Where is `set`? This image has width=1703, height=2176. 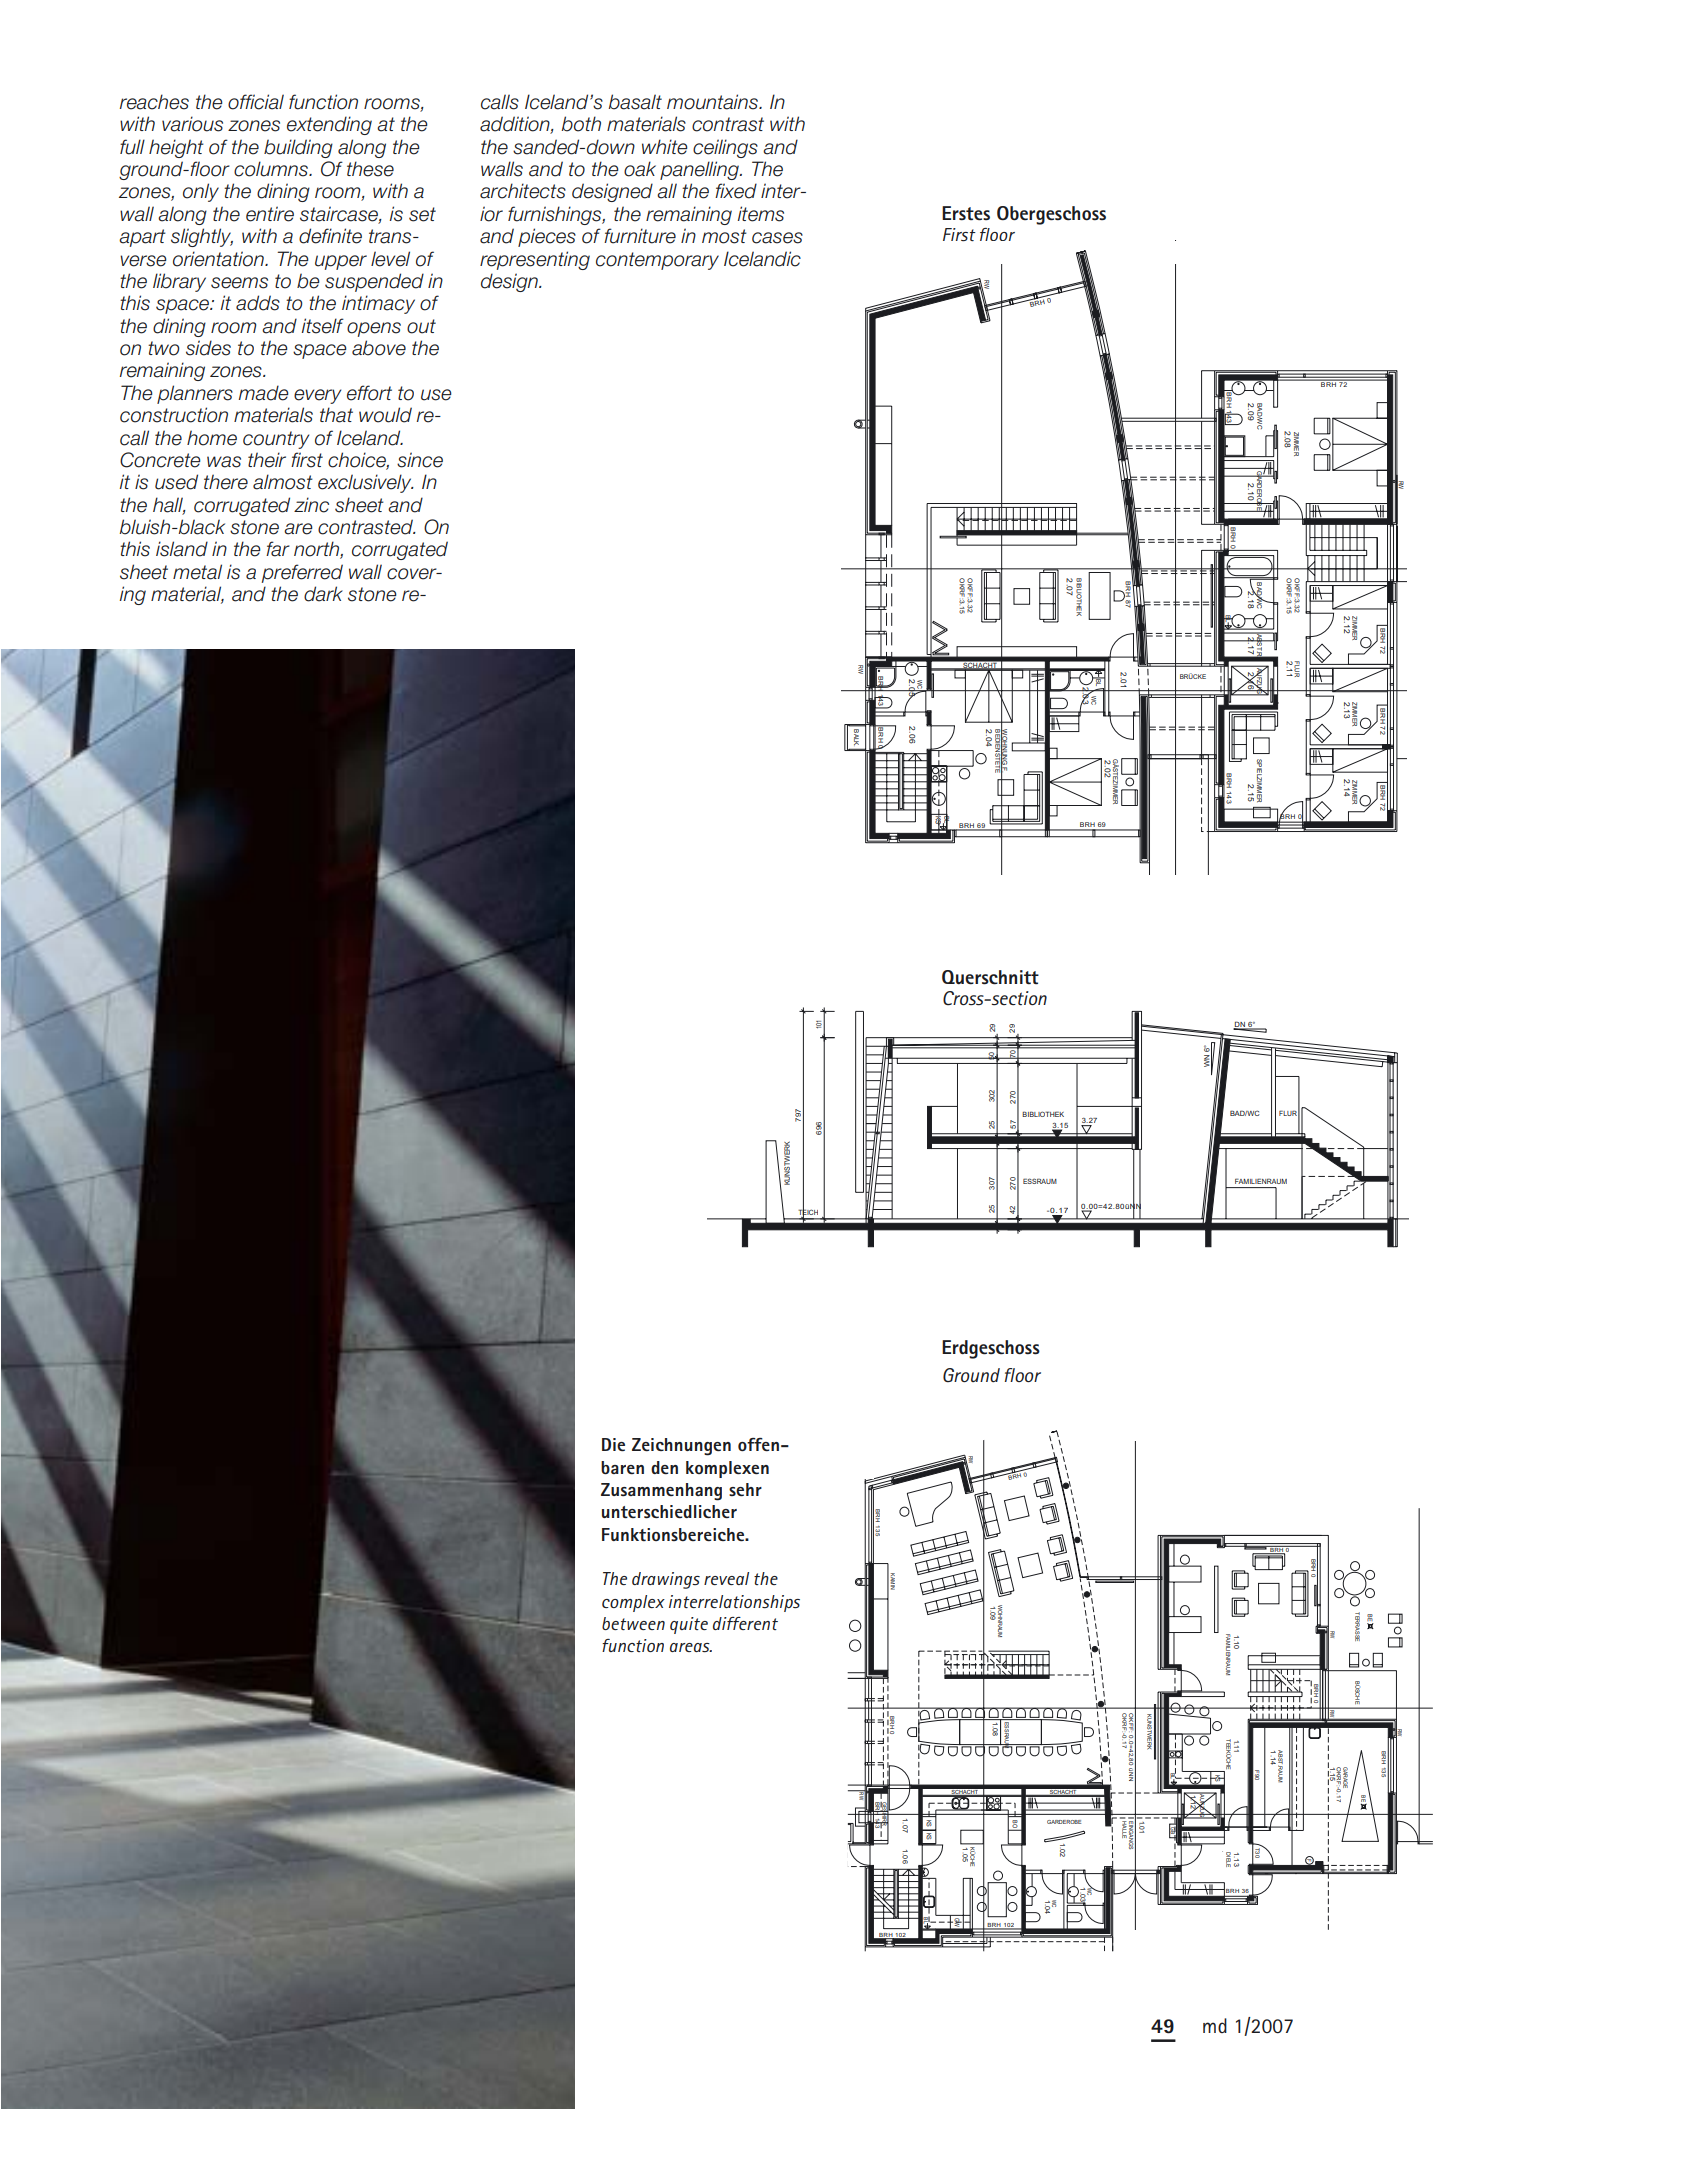
set is located at coordinates (422, 214).
